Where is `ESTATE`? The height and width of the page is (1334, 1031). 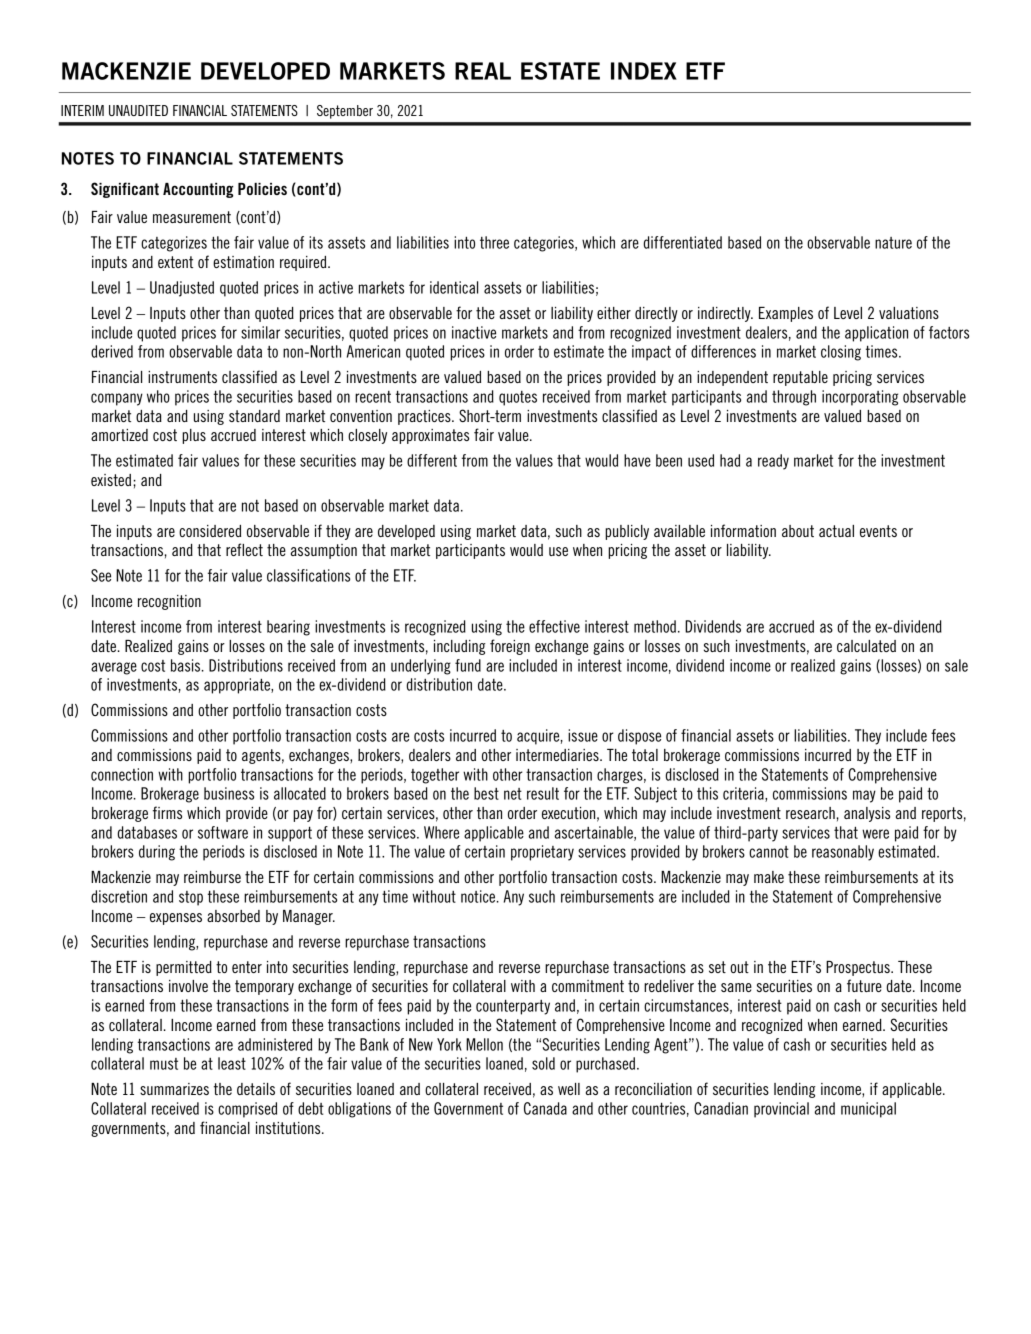
ESTATE is located at coordinates (560, 71).
